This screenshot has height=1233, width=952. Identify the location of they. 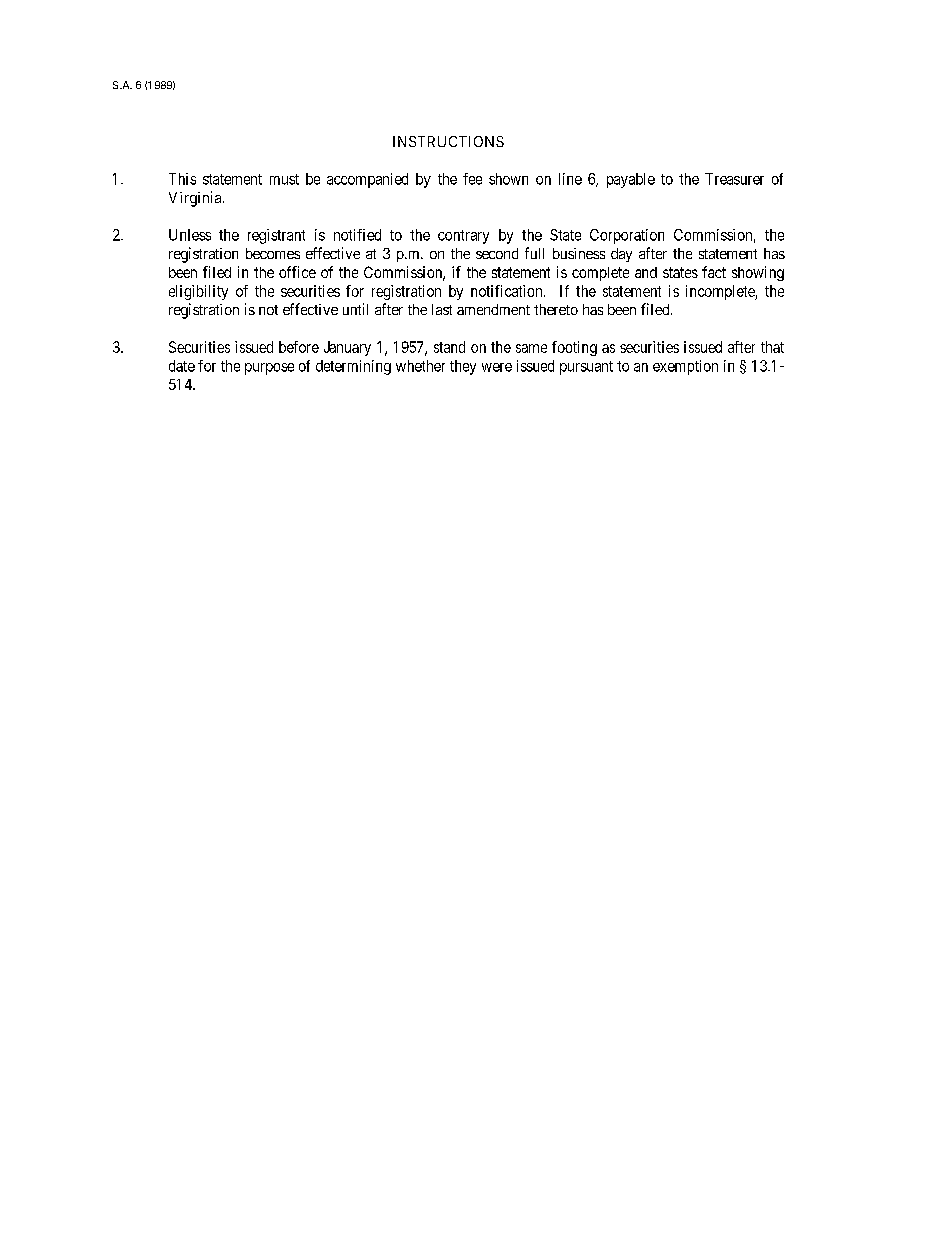
(463, 367).
